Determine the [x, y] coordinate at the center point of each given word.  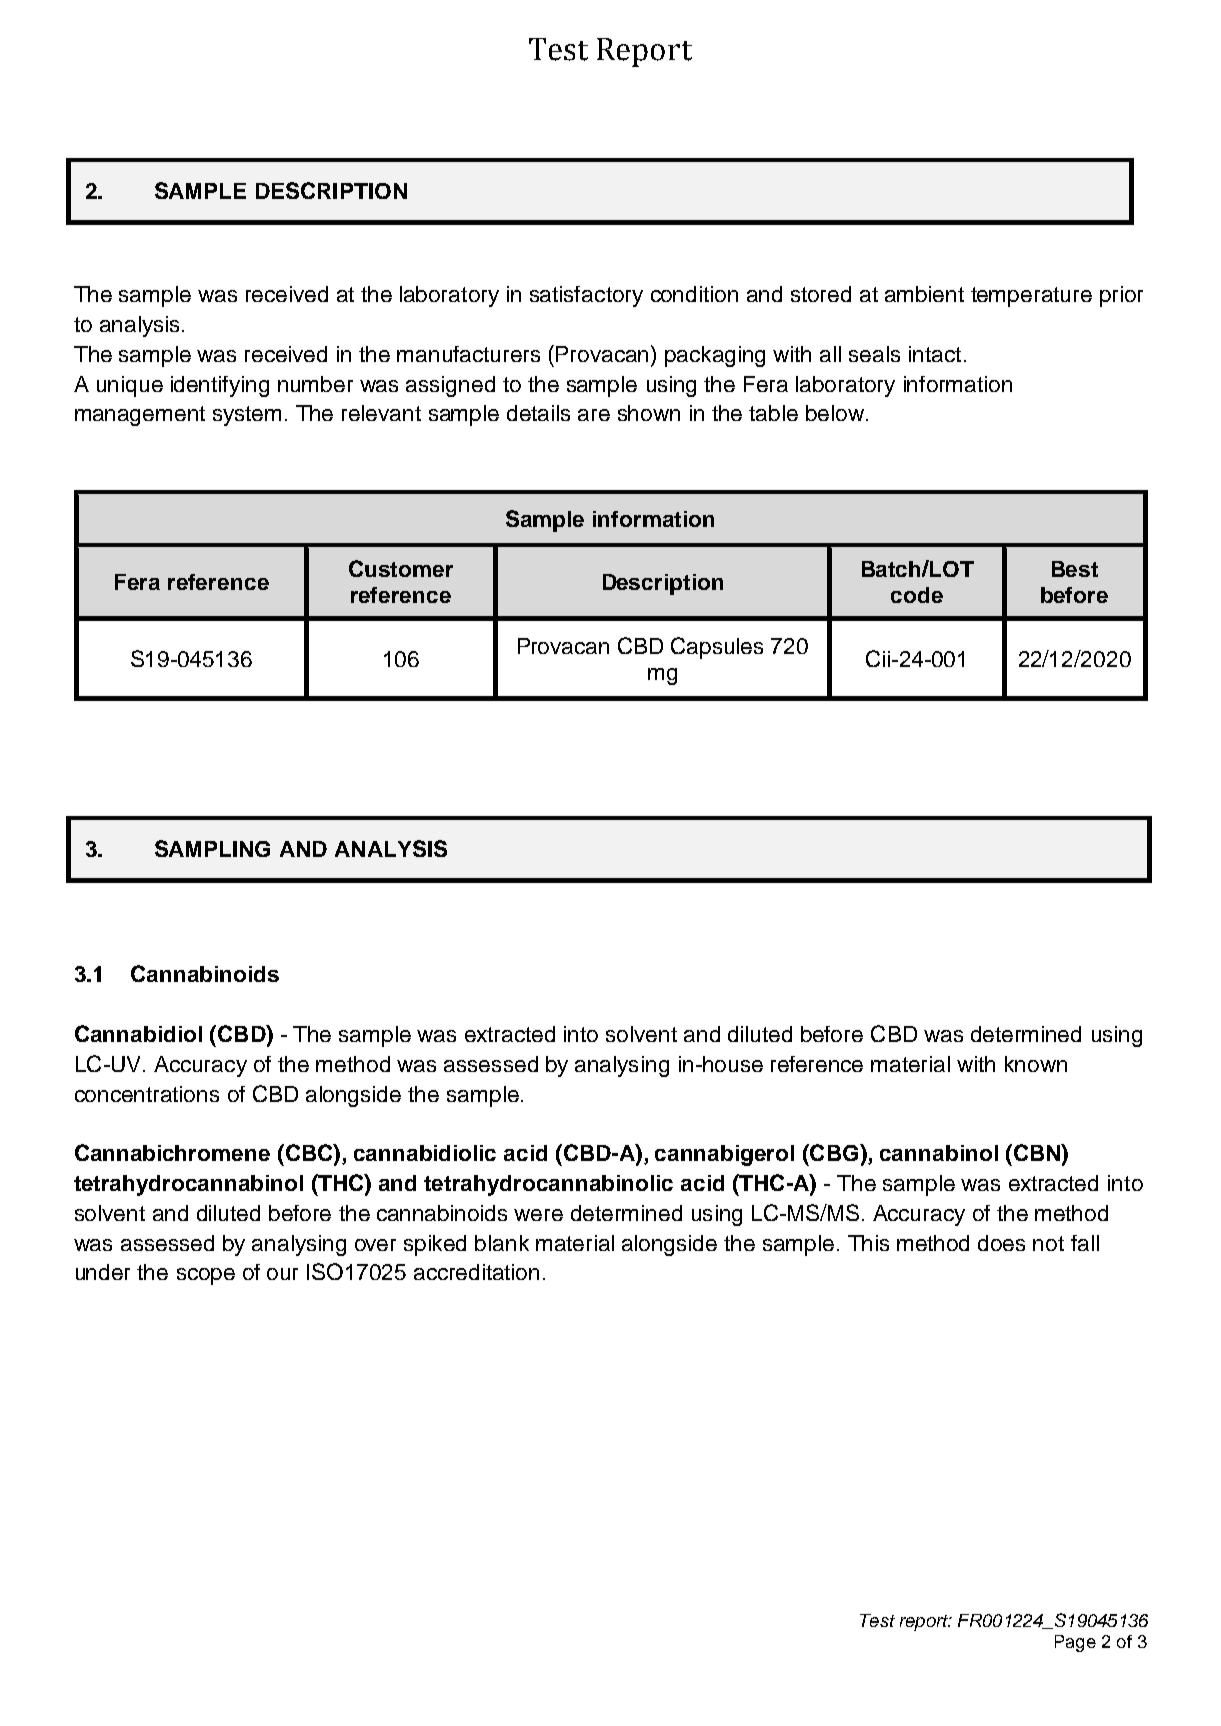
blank [502, 1243]
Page [1075, 1643]
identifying [220, 386]
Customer [401, 568]
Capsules [717, 648]
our [282, 1274]
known [1036, 1064]
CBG [834, 1152]
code [917, 595]
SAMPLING [212, 848]
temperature [1031, 297]
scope [206, 1276]
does [1001, 1243]
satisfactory [586, 296]
